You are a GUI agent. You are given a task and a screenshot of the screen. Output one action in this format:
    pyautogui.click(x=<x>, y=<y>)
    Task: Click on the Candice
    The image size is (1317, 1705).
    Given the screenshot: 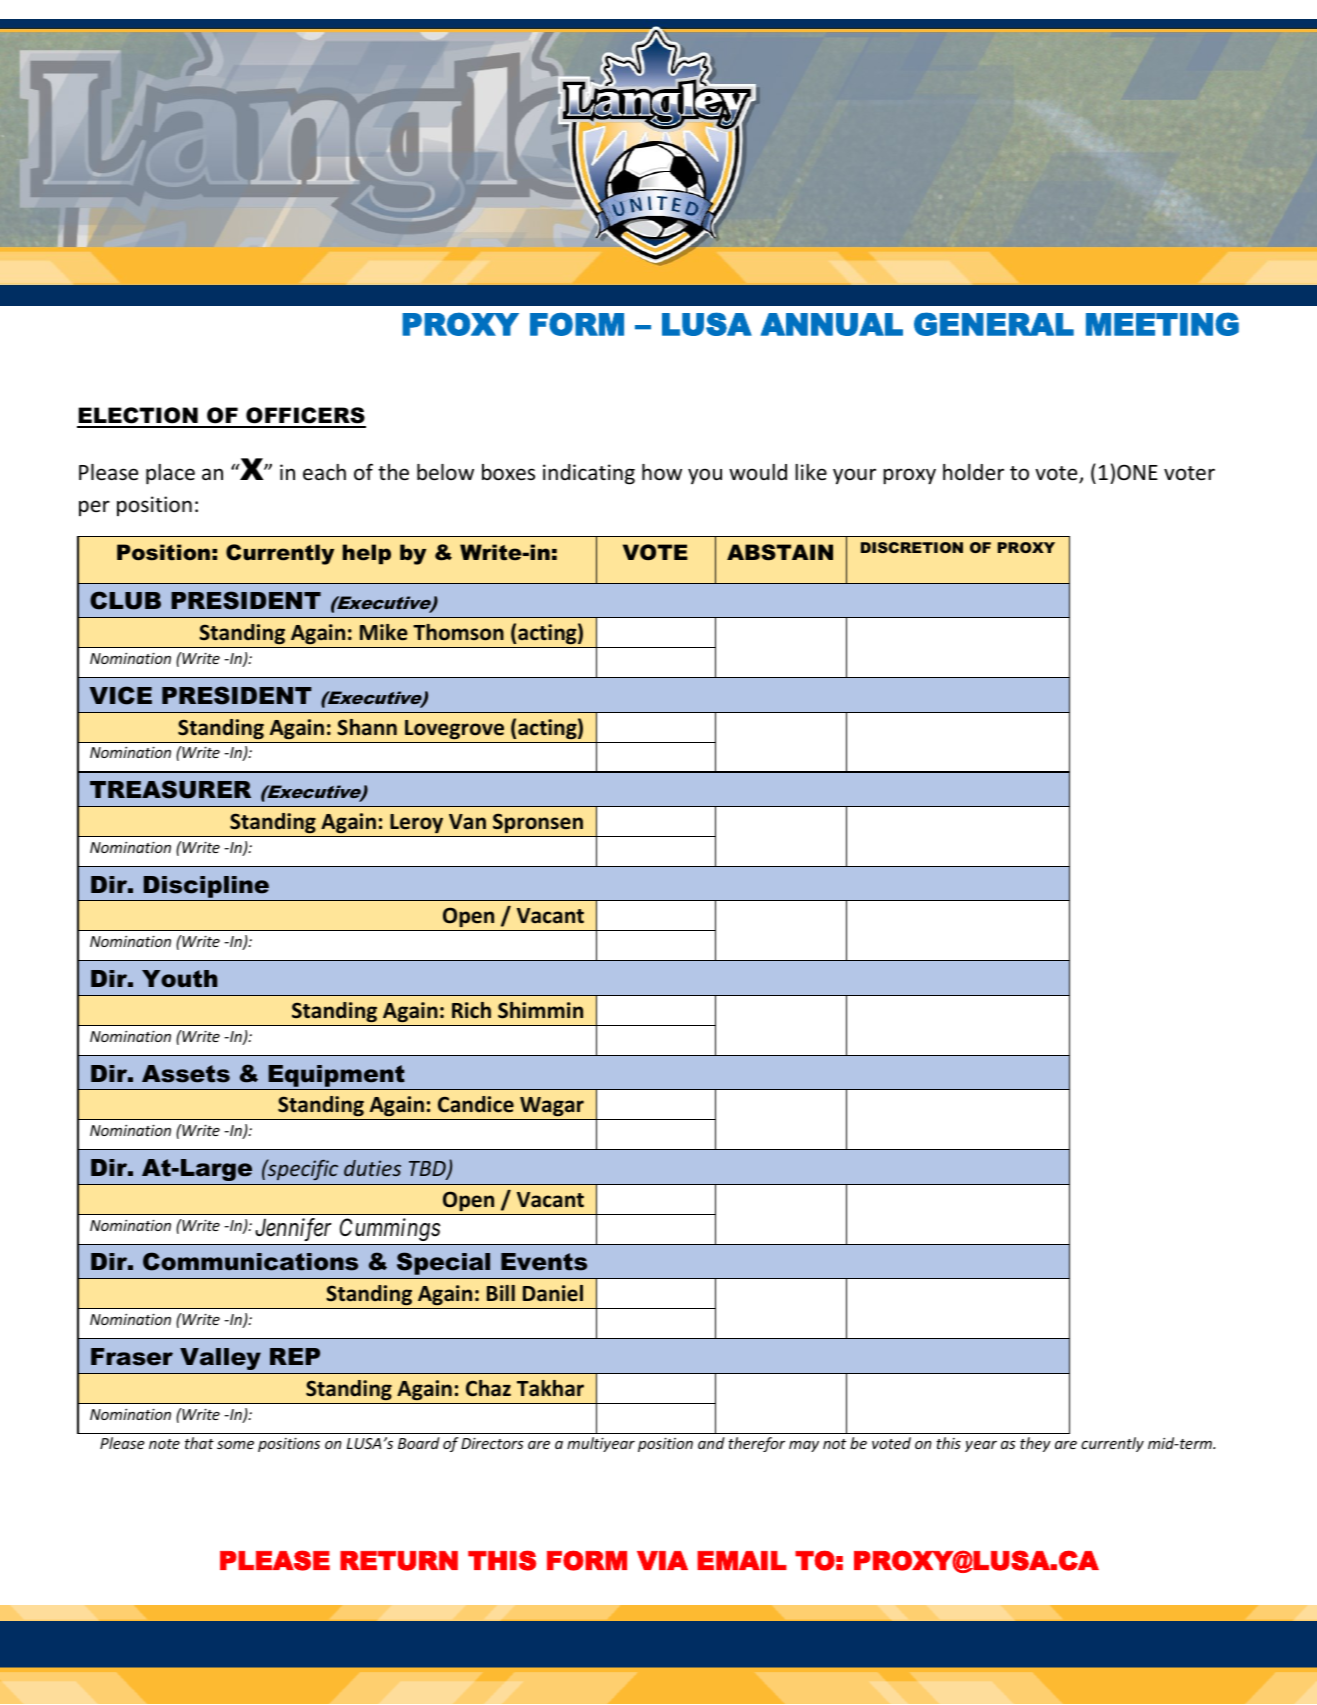 What is the action you would take?
    pyautogui.click(x=476, y=1104)
